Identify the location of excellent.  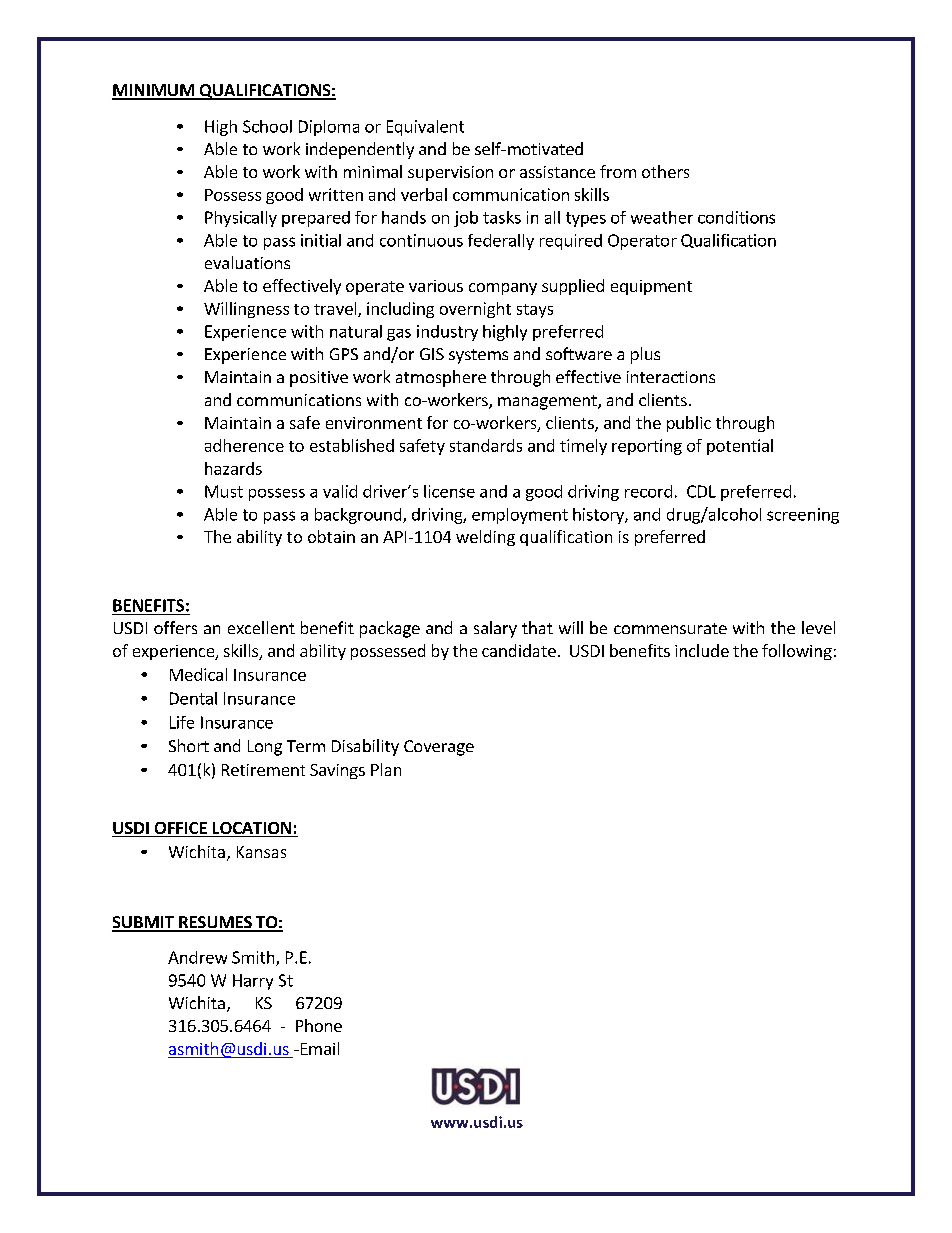
(261, 627).
